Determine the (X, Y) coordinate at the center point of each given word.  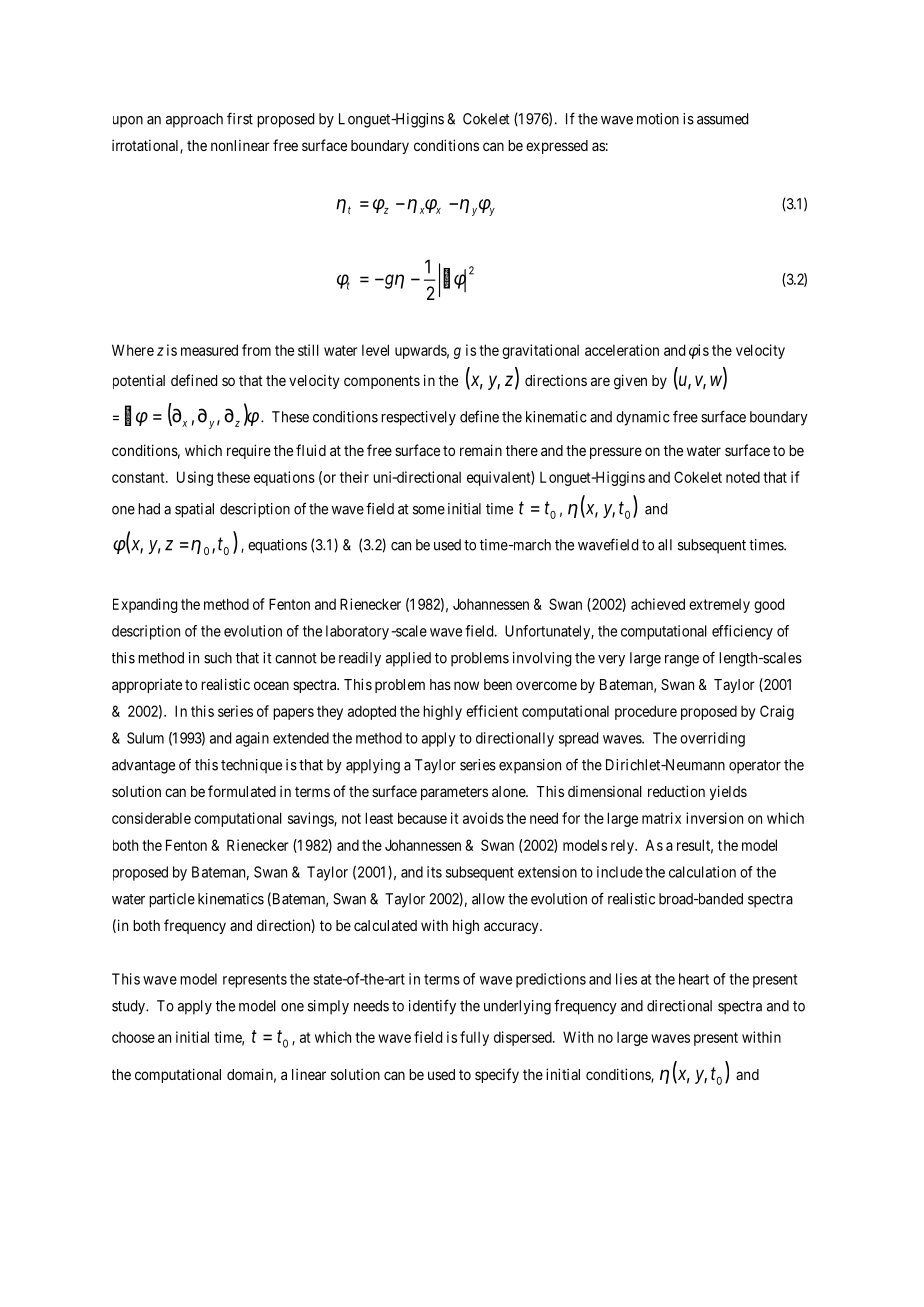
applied (408, 659)
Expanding (145, 605)
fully (474, 1038)
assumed (722, 119)
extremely (719, 606)
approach (194, 120)
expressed (557, 147)
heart (694, 979)
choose (133, 1037)
